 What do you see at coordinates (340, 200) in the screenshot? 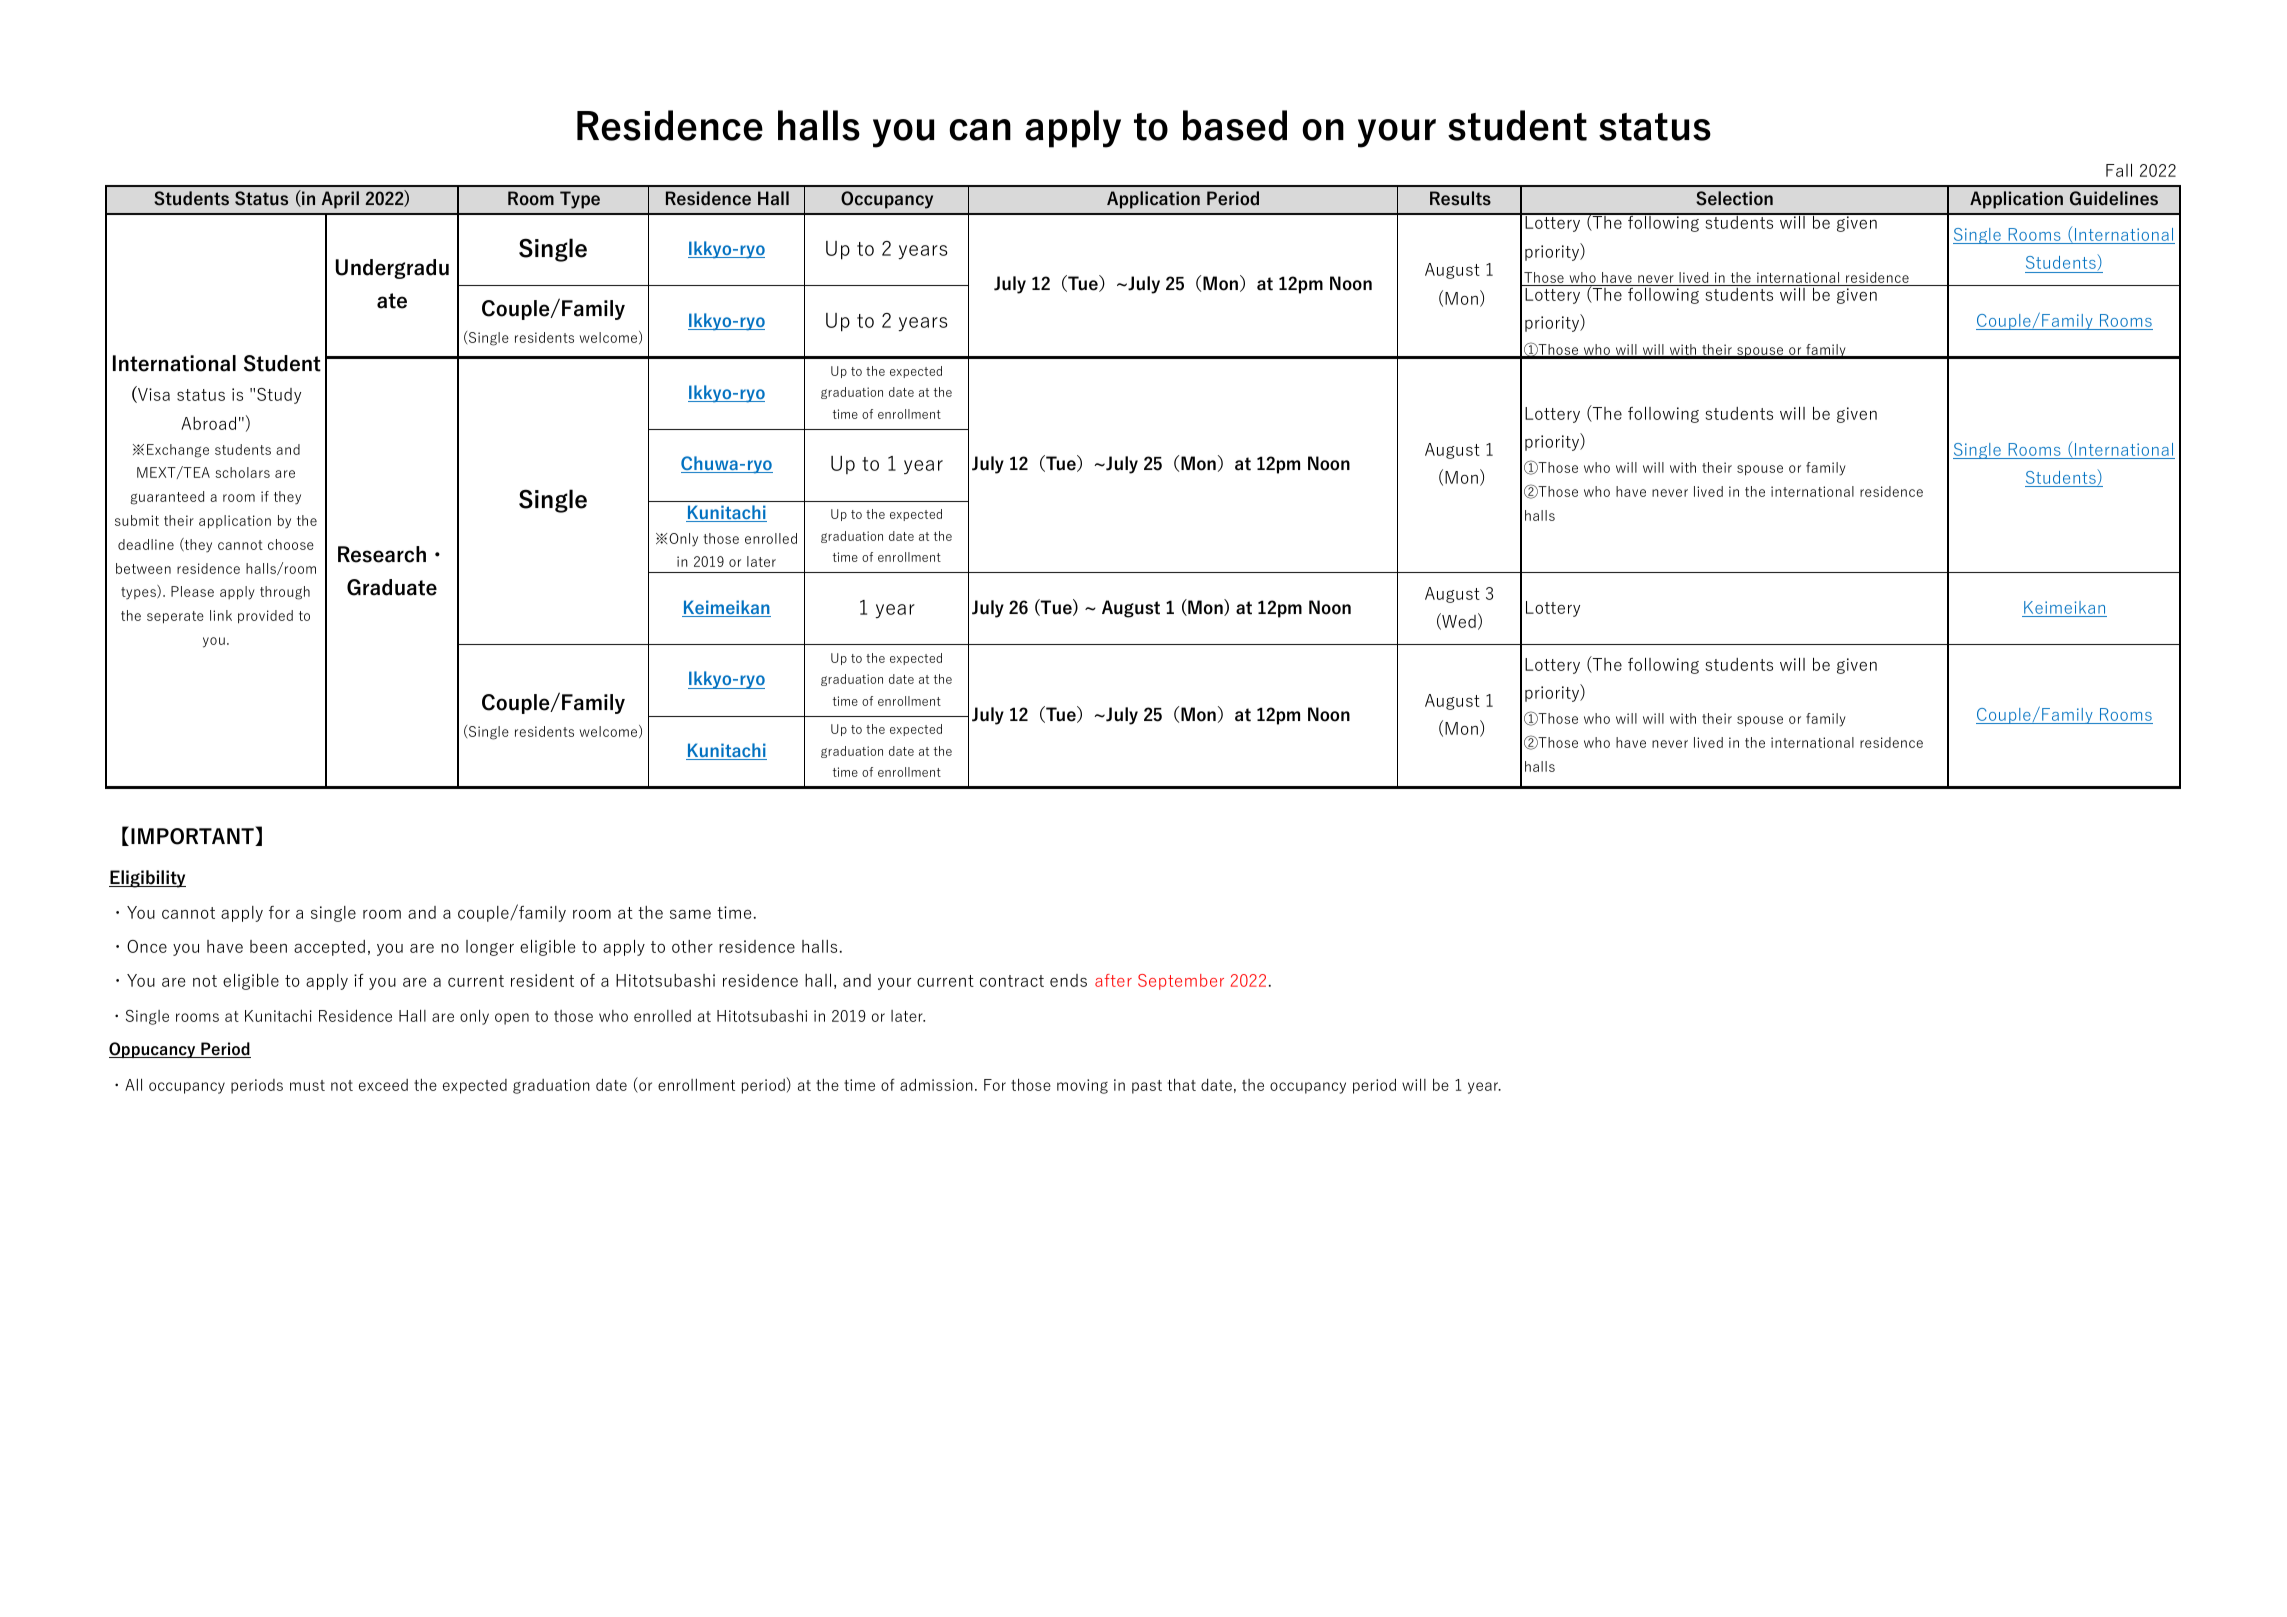
I see `April` at bounding box center [340, 200].
